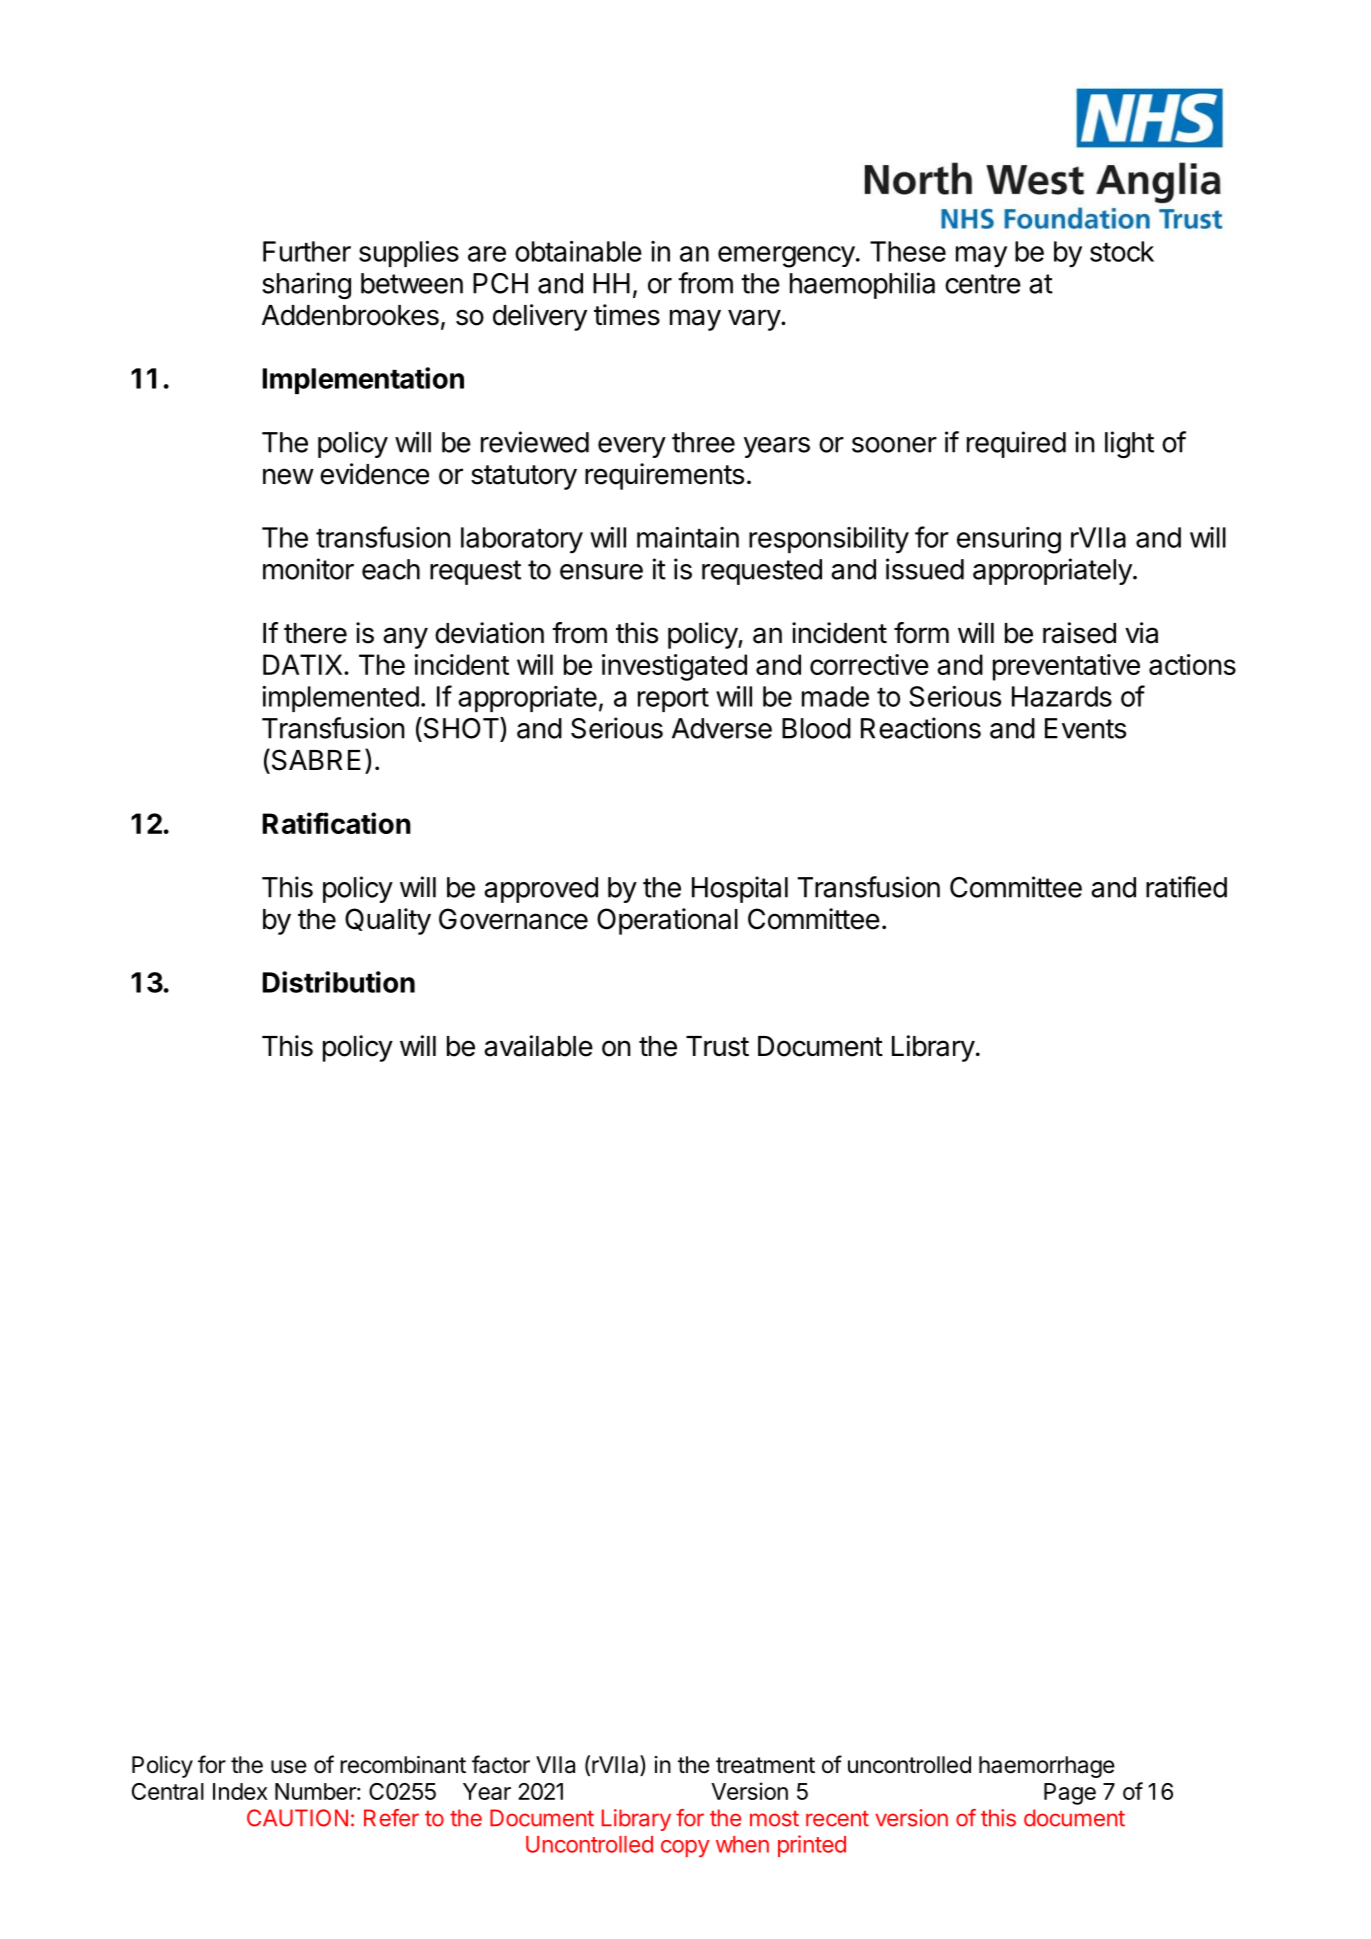 This screenshot has width=1371, height=1939. Describe the element at coordinates (685, 1848) in the screenshot. I see `copy` at that location.
